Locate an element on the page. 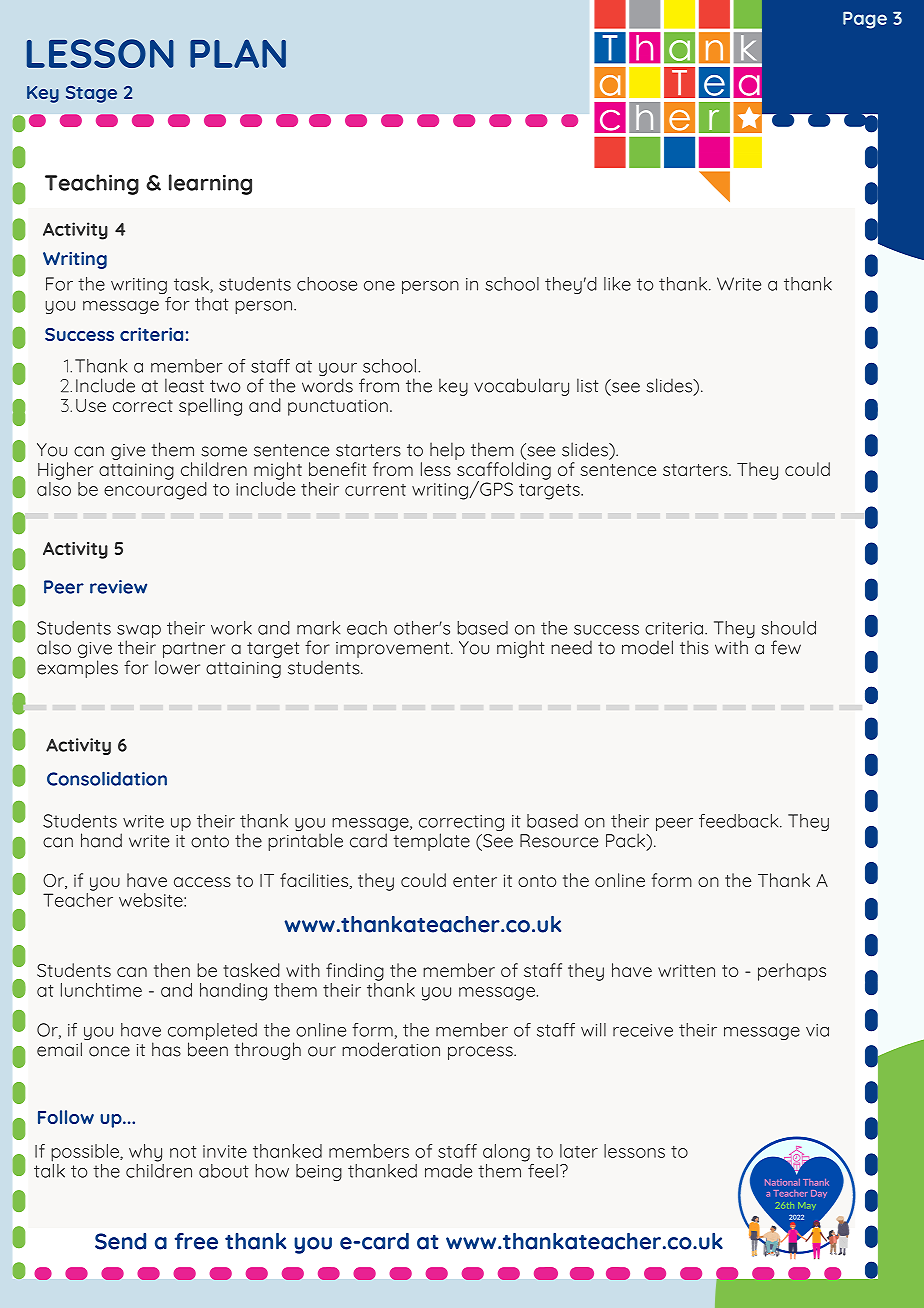 This document has width=924, height=1308. Stage is located at coordinates (91, 94).
